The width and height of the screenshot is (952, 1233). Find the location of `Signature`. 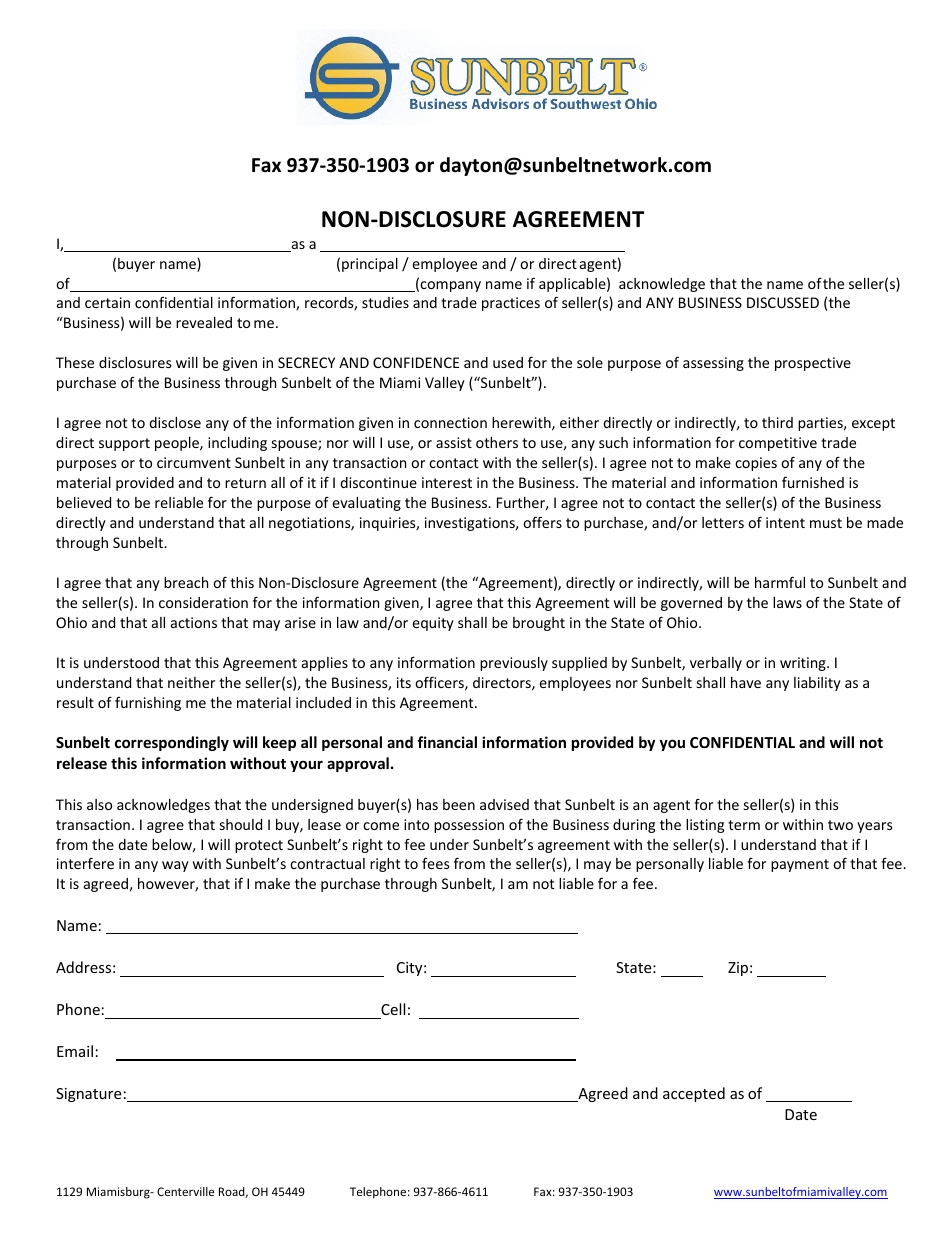

Signature is located at coordinates (88, 1095).
